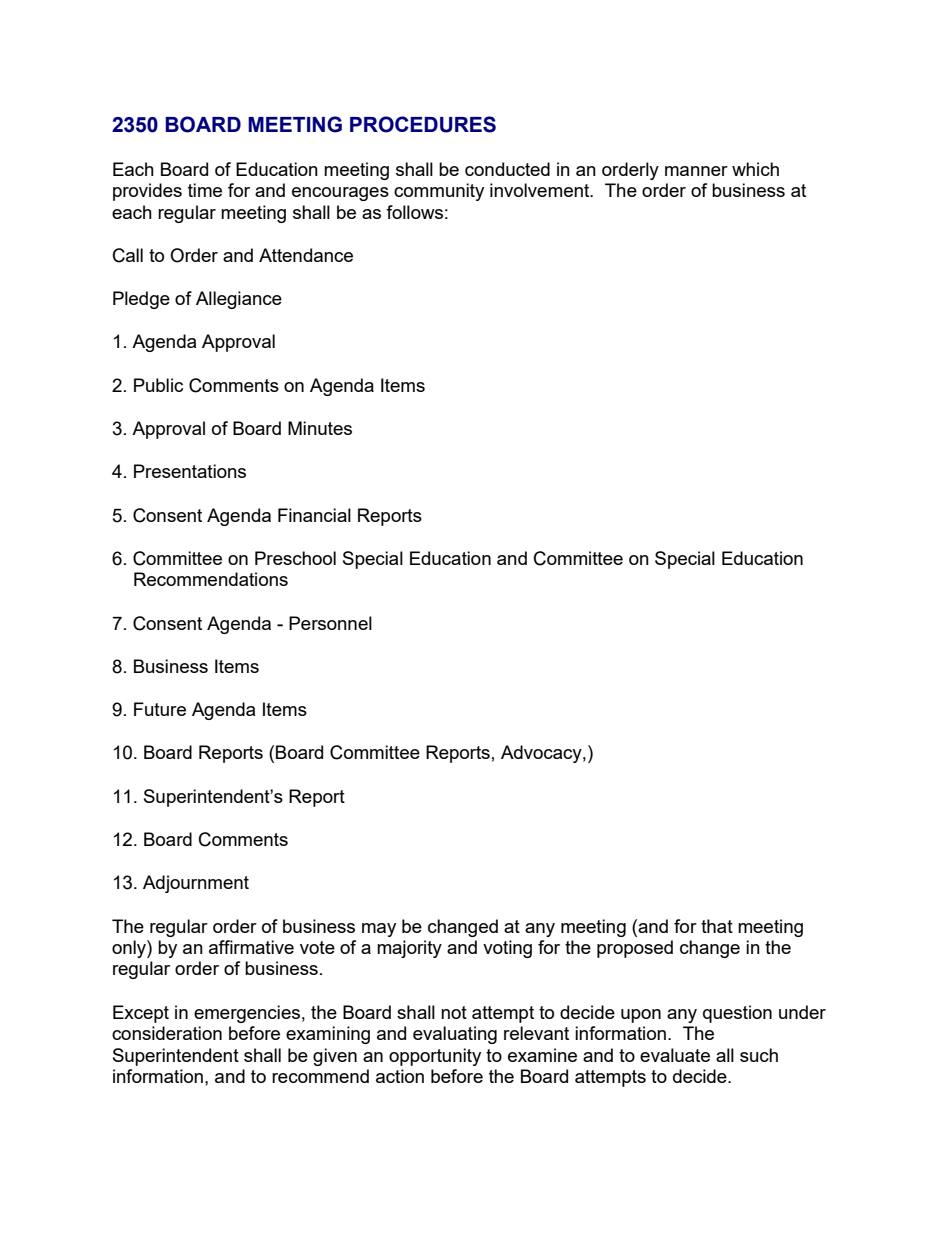 This page has width=952, height=1233. I want to click on Adjournment, so click(196, 884).
